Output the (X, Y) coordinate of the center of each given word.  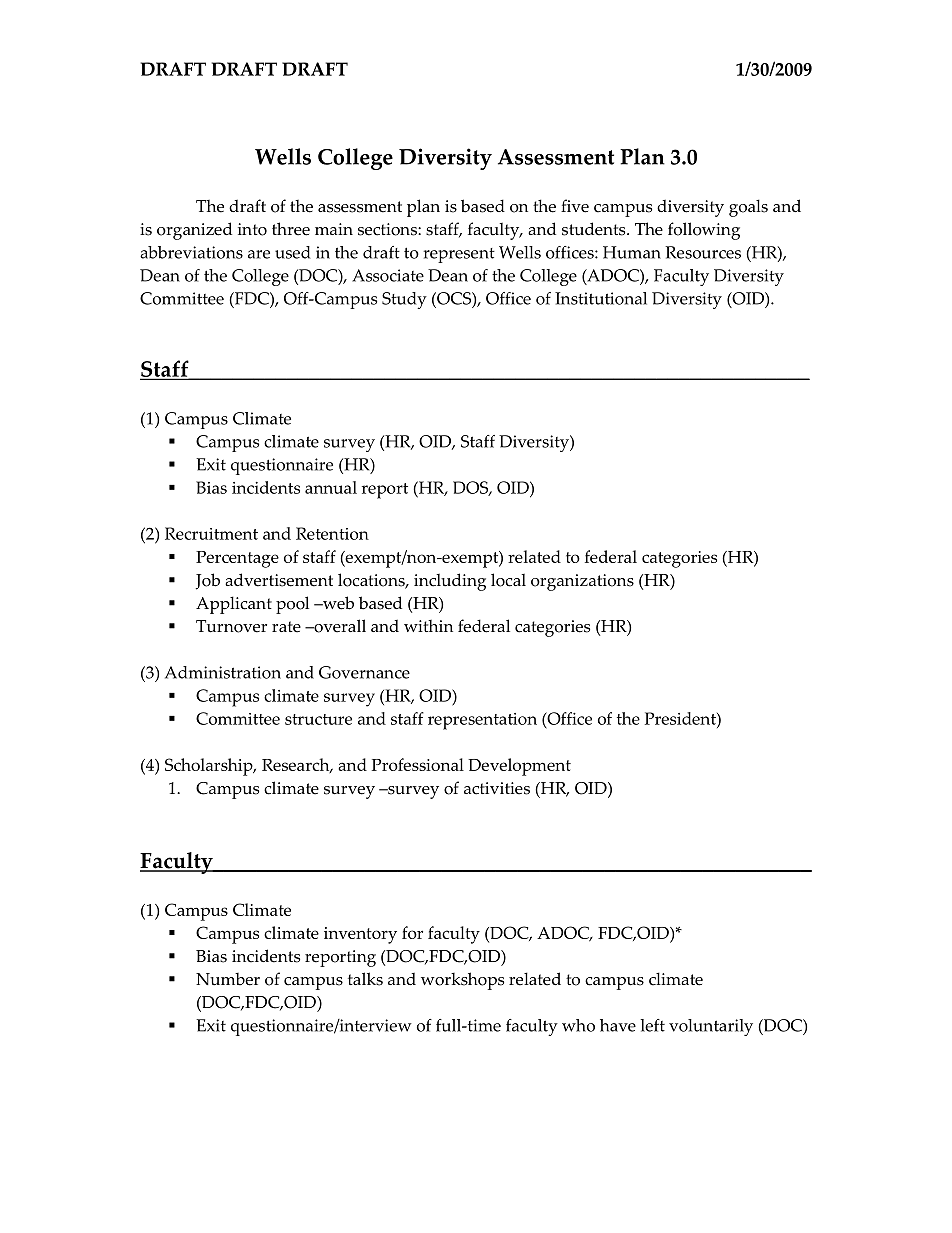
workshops (462, 981)
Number (228, 979)
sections (388, 229)
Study (404, 300)
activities (497, 788)
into (252, 229)
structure (318, 719)
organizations (582, 582)
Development (519, 767)
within (428, 626)
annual (331, 487)
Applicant (234, 605)
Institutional (601, 298)
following (704, 231)
